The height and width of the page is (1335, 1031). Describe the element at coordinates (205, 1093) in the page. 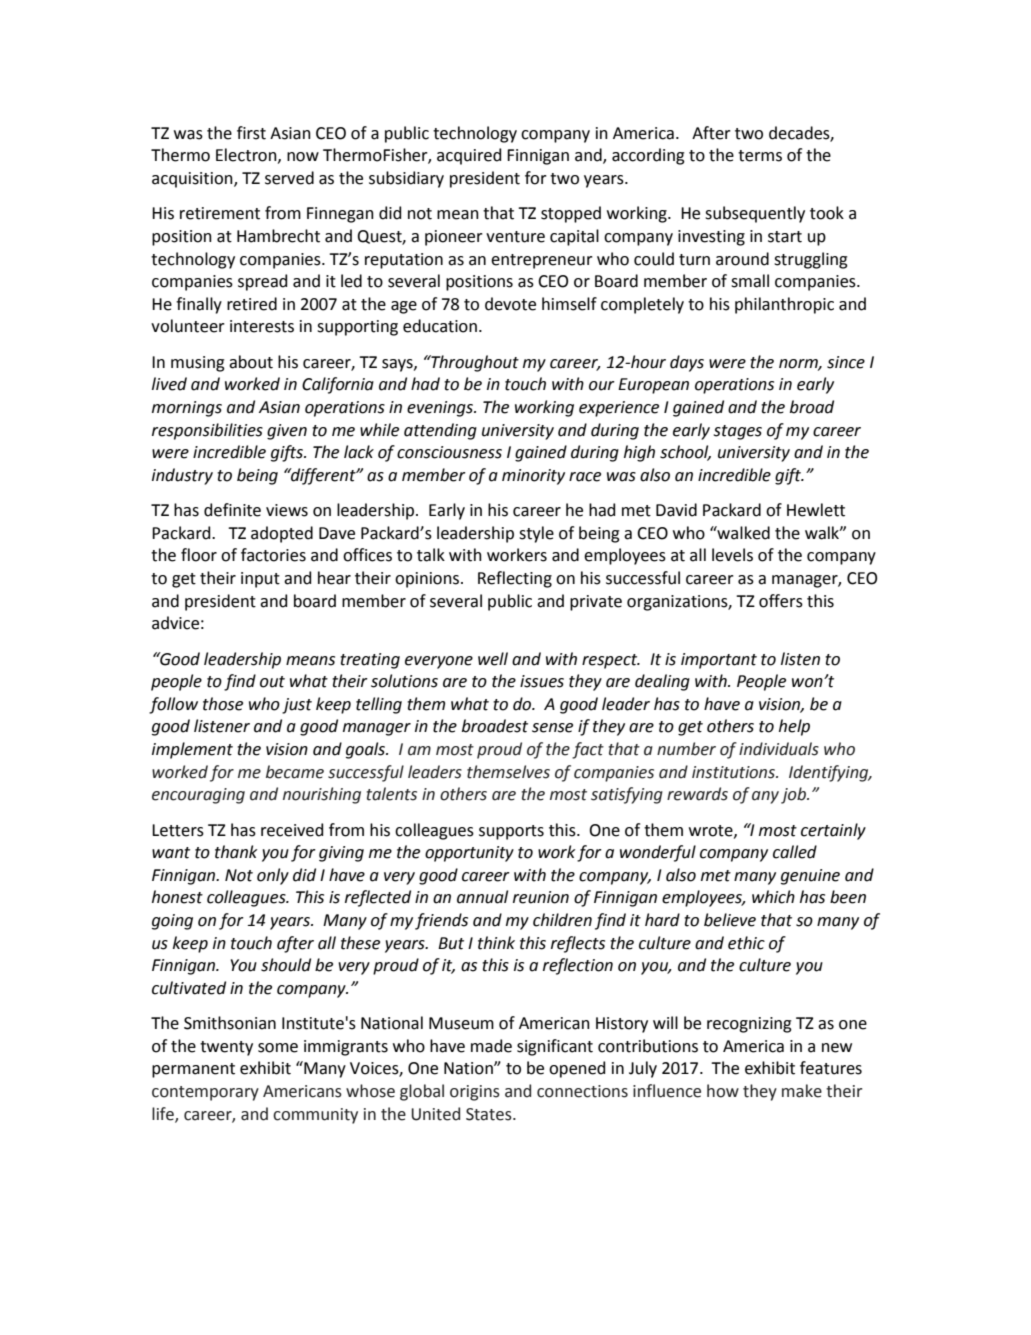

I see `contemporary` at that location.
